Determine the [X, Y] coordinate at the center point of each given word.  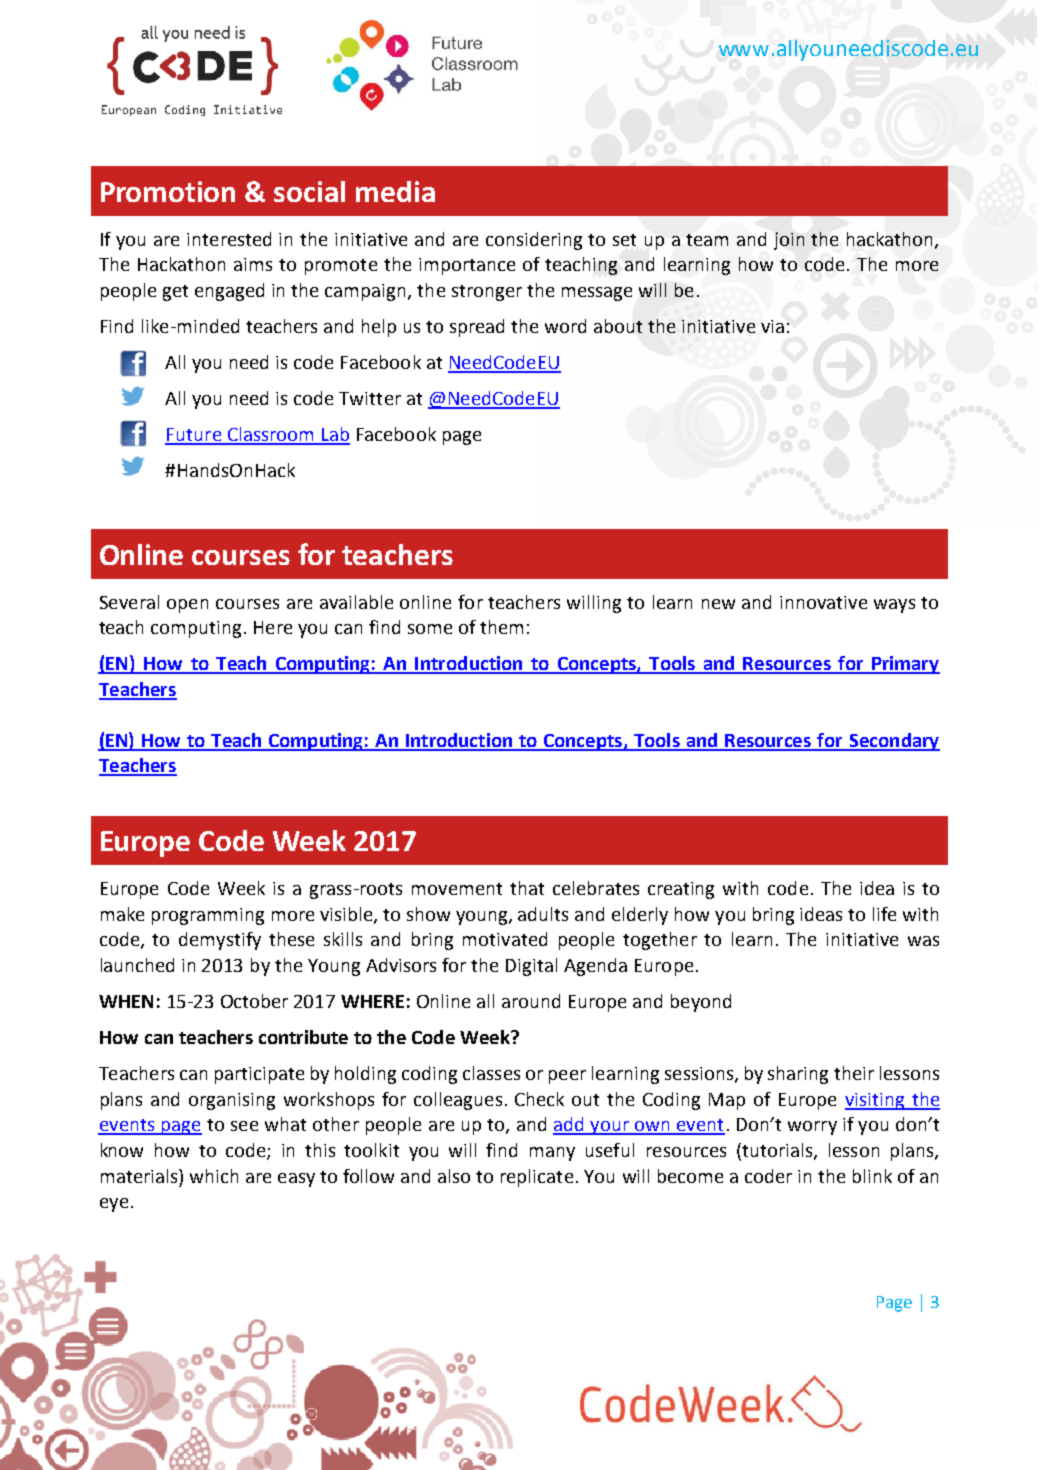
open [187, 606]
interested [229, 239]
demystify [220, 941]
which [214, 1176]
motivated [505, 939]
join [789, 241]
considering [534, 241]
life [884, 914]
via [772, 326]
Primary [905, 665]
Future [194, 436]
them [501, 627]
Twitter [370, 398]
